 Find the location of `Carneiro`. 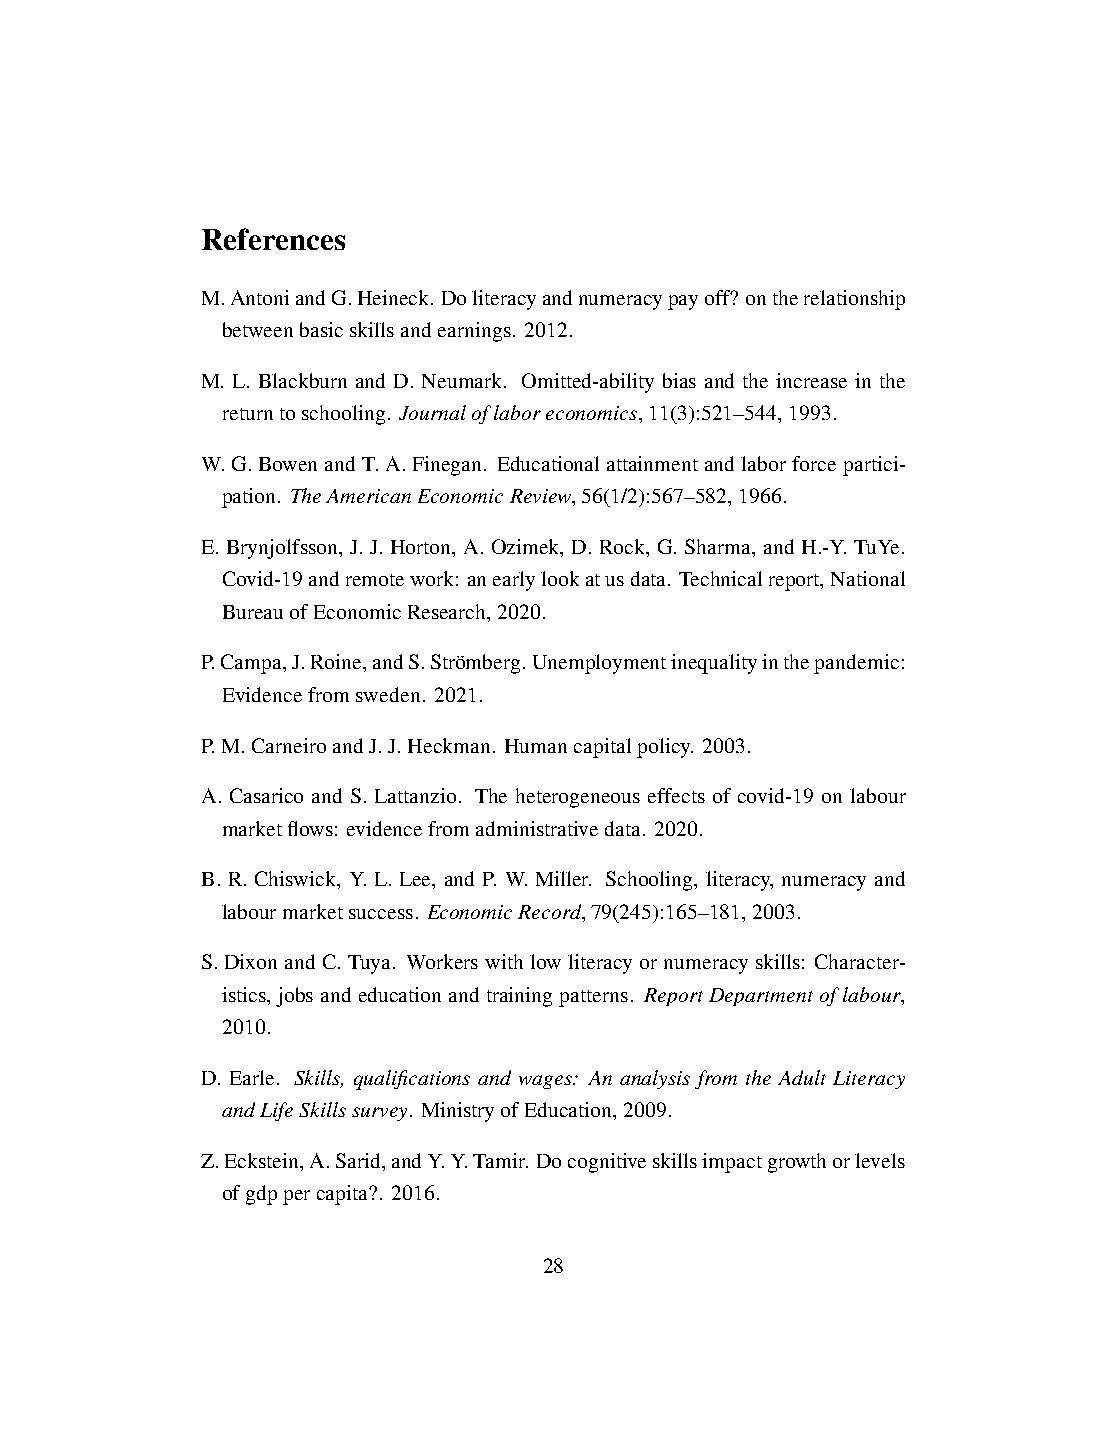

Carneiro is located at coordinates (289, 745).
